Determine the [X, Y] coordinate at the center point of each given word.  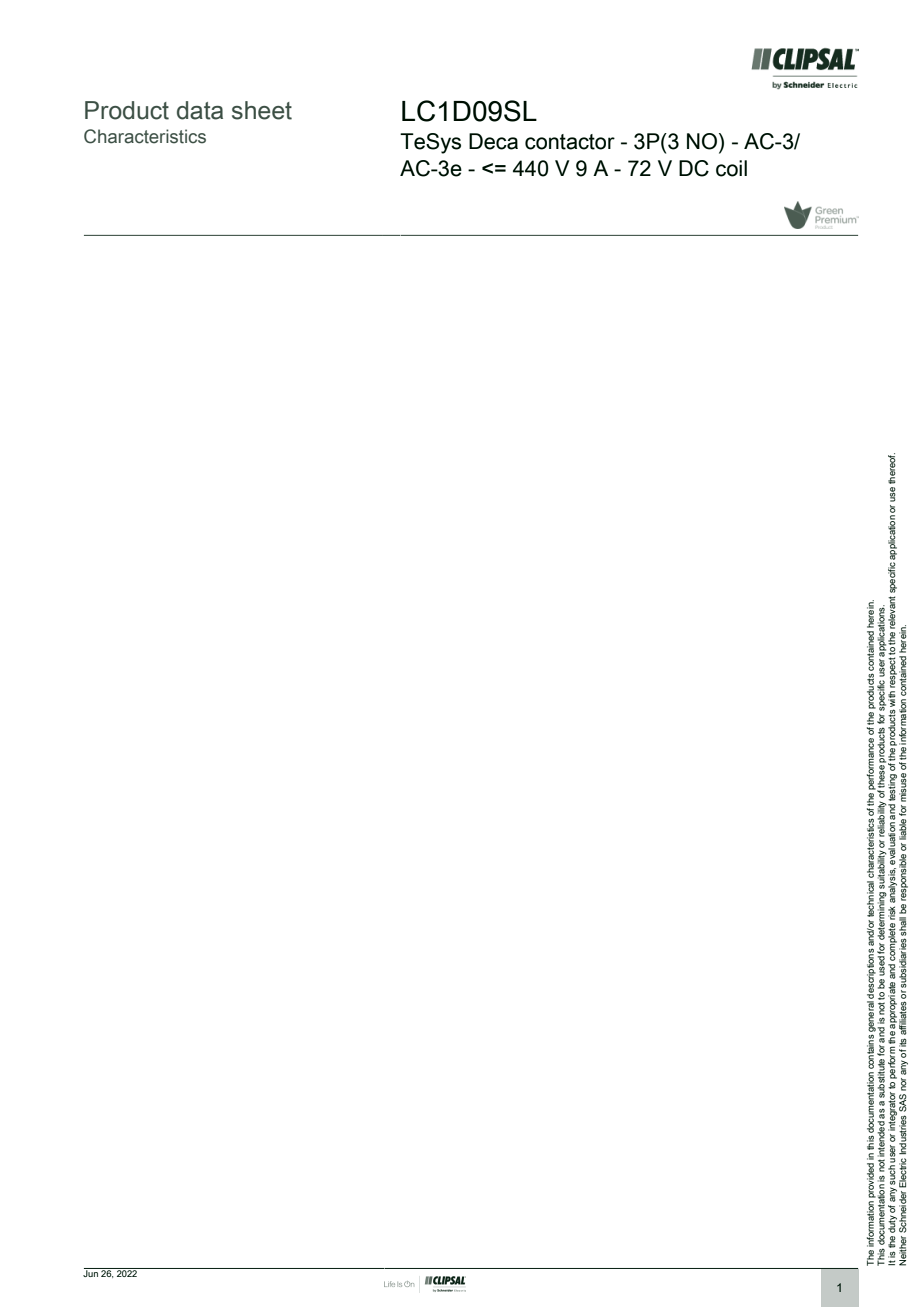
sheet [262, 110]
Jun [91, 1272]
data [200, 110]
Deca [493, 141]
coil [731, 168]
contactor [570, 142]
